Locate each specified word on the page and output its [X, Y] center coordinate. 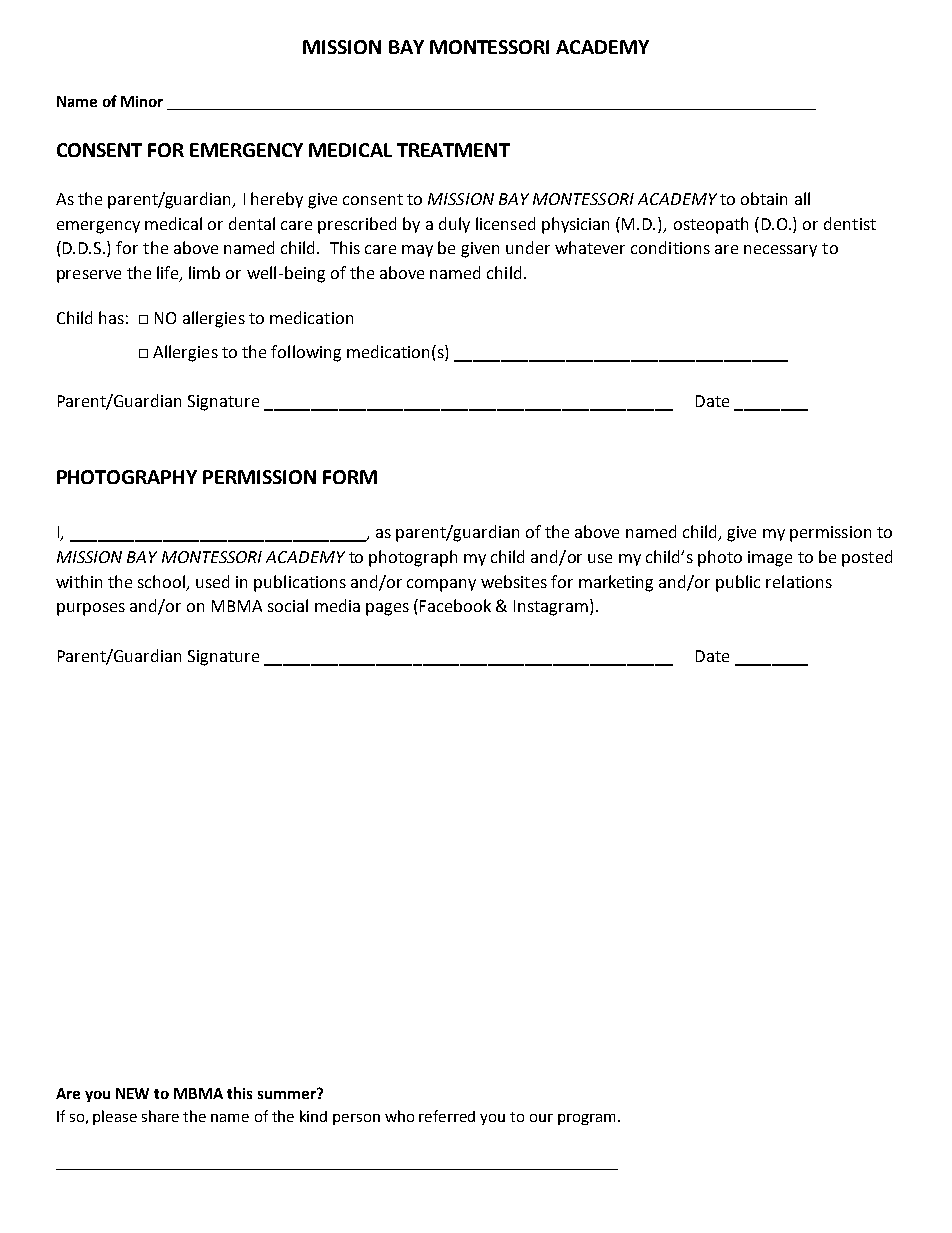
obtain [764, 198]
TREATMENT [453, 150]
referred [447, 1116]
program [586, 1119]
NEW [132, 1093]
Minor [142, 101]
